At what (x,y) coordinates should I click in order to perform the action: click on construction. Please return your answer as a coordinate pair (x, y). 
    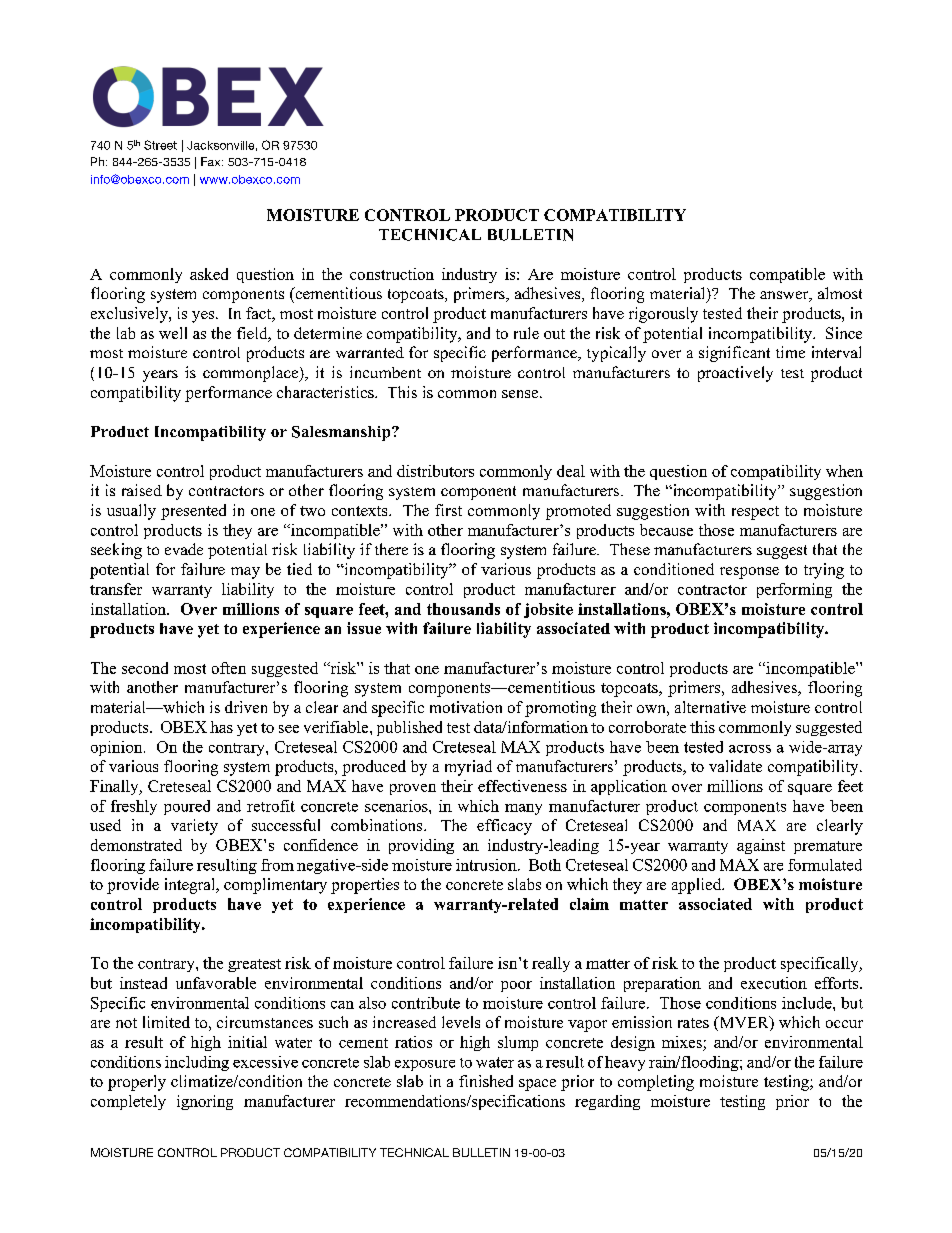
    Looking at the image, I should click on (392, 274).
